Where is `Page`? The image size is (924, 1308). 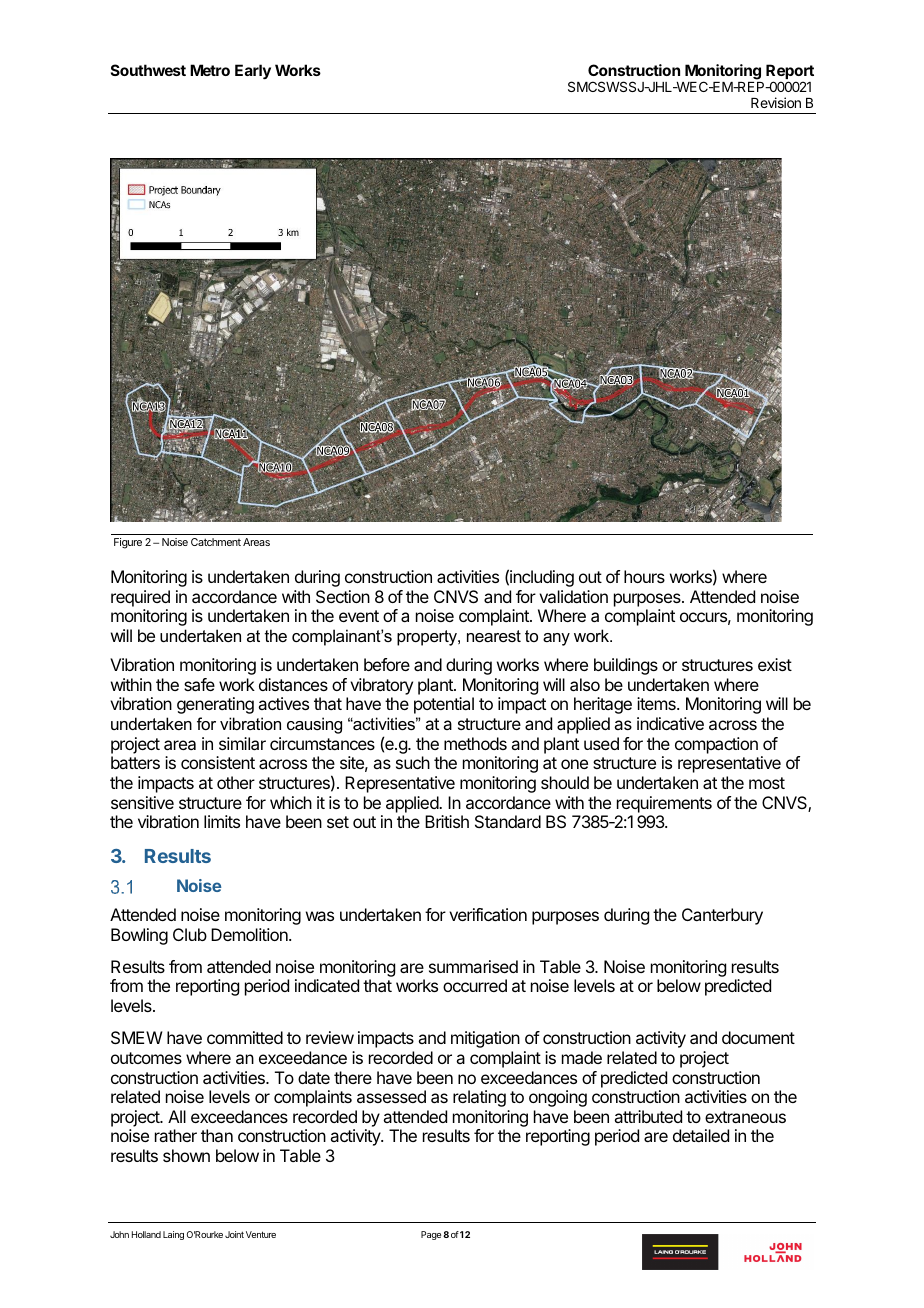 Page is located at coordinates (431, 1235).
